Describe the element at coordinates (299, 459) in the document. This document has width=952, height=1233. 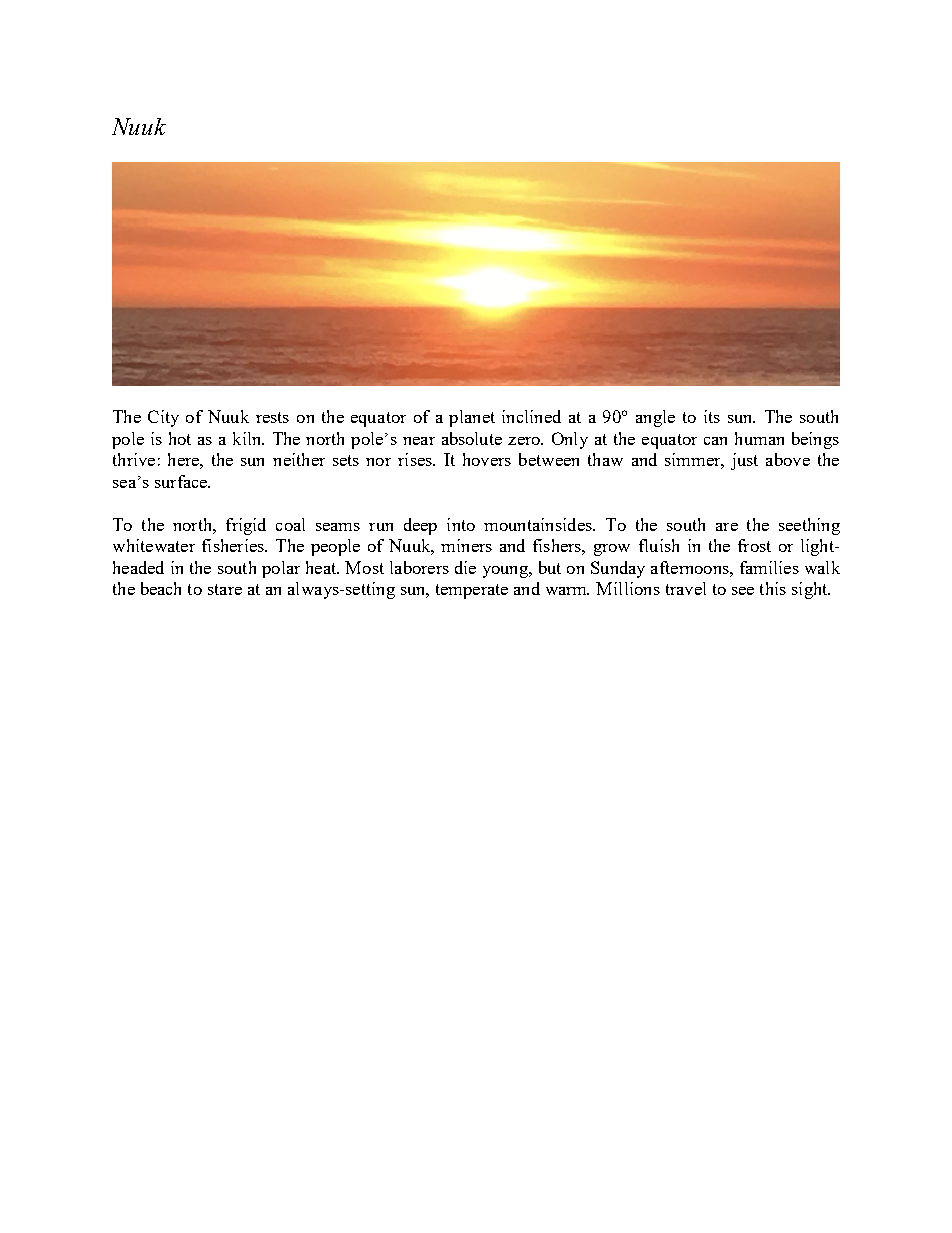
I see `neither` at that location.
